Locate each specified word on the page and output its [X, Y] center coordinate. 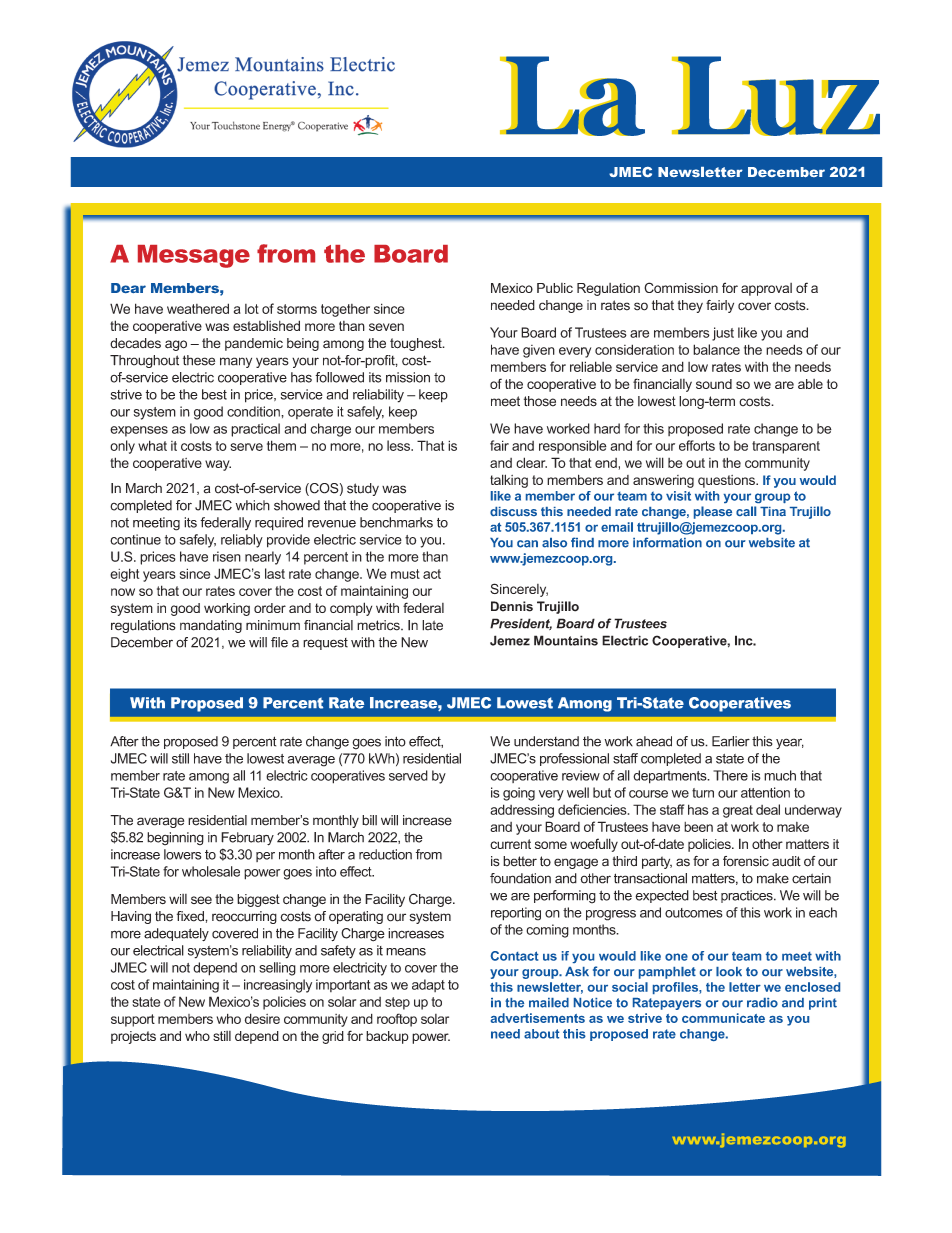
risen [227, 556]
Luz [778, 96]
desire [262, 1018]
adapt [428, 985]
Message [194, 256]
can [527, 544]
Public [555, 288]
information [667, 542]
